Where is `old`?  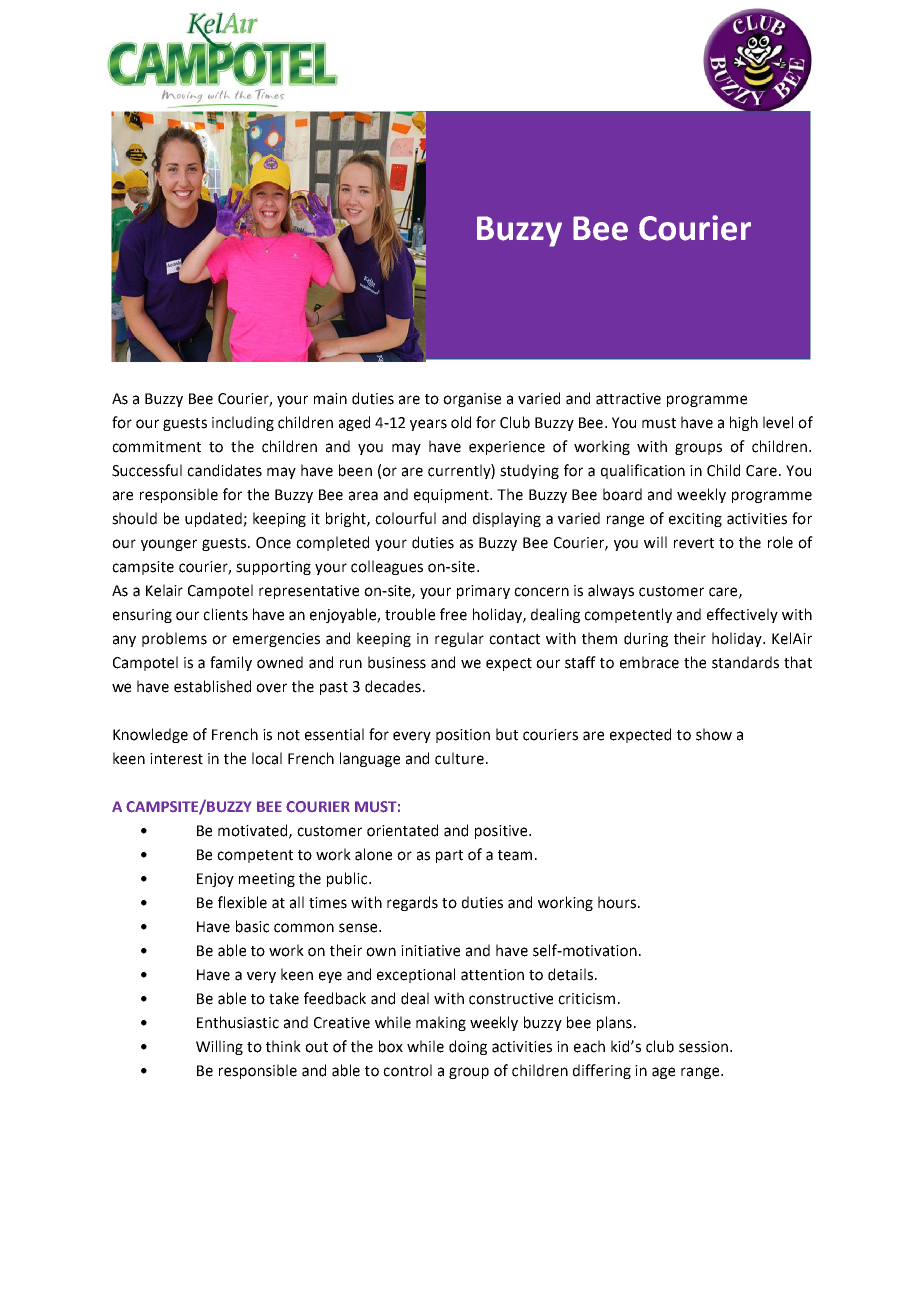 old is located at coordinates (461, 422).
